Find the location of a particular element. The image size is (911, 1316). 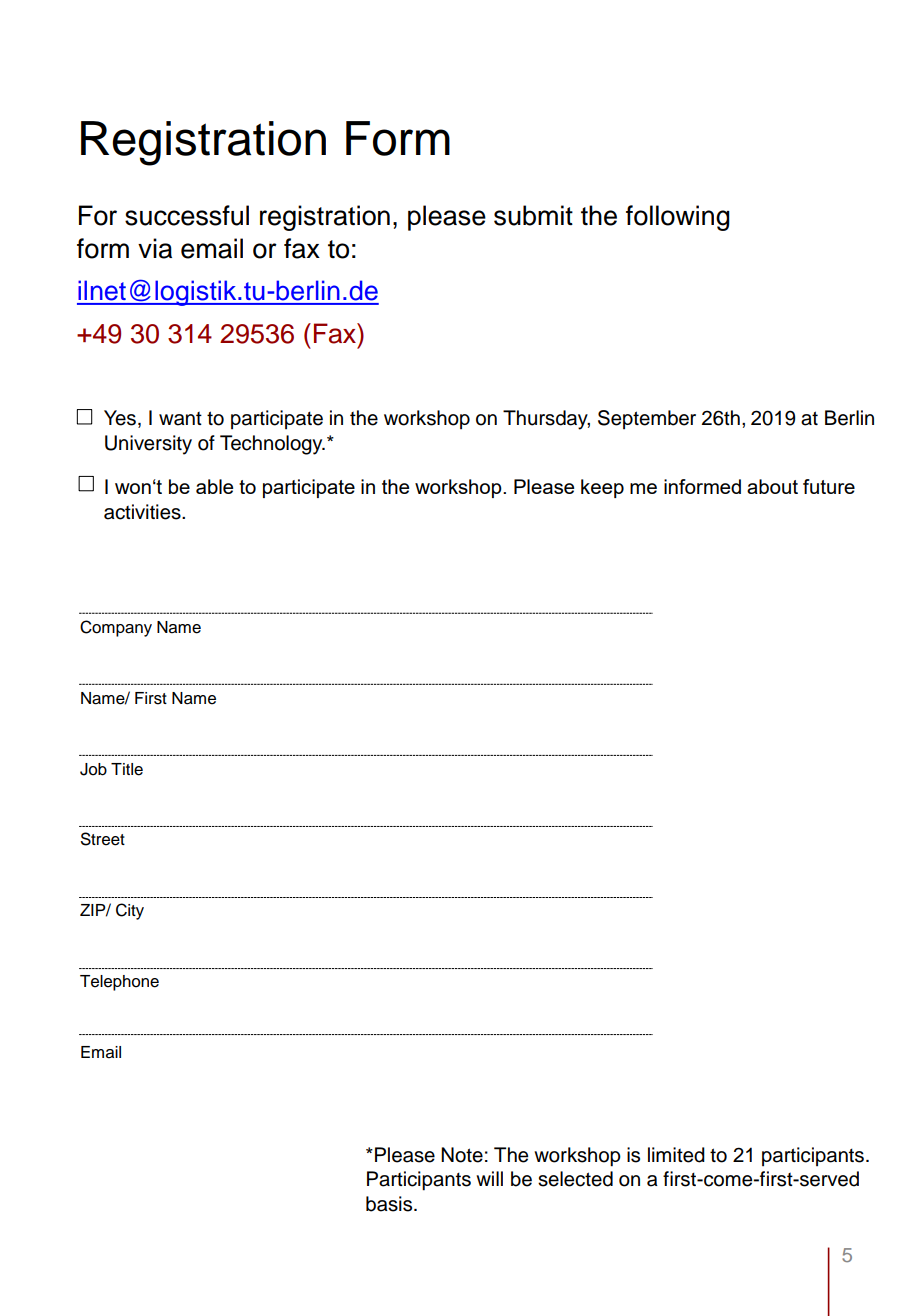

following is located at coordinates (678, 218).
